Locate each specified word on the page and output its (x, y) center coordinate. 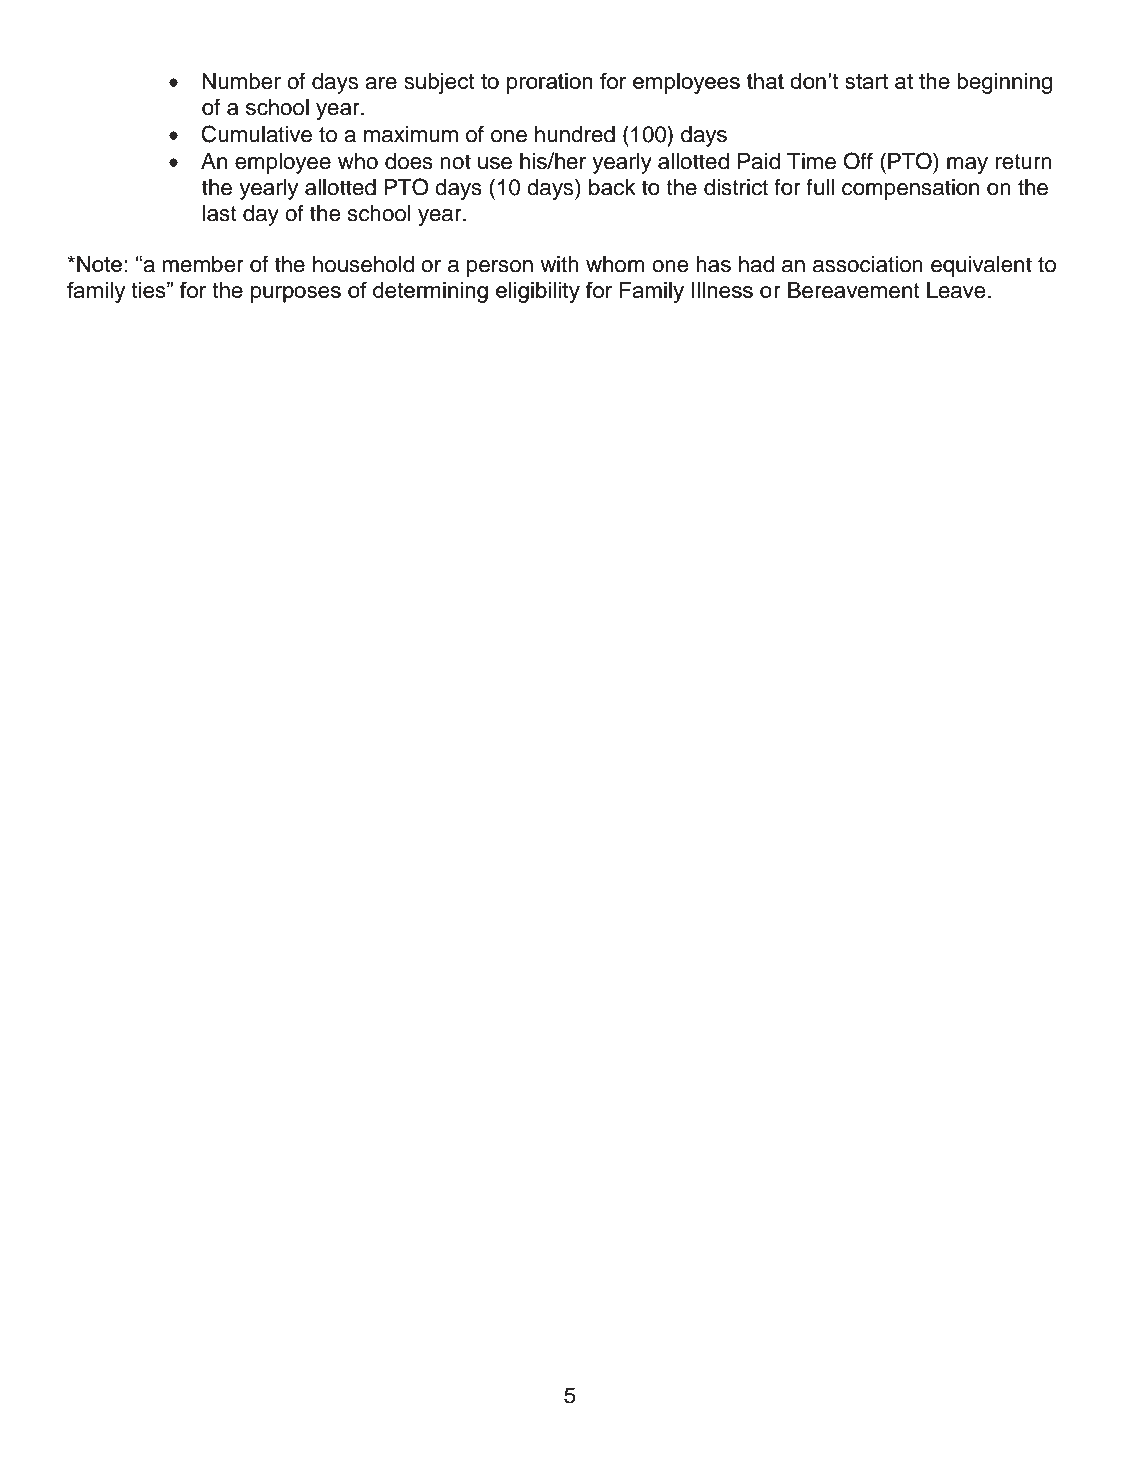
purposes (296, 294)
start (866, 81)
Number (241, 81)
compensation (910, 189)
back (612, 187)
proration (550, 83)
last (220, 213)
